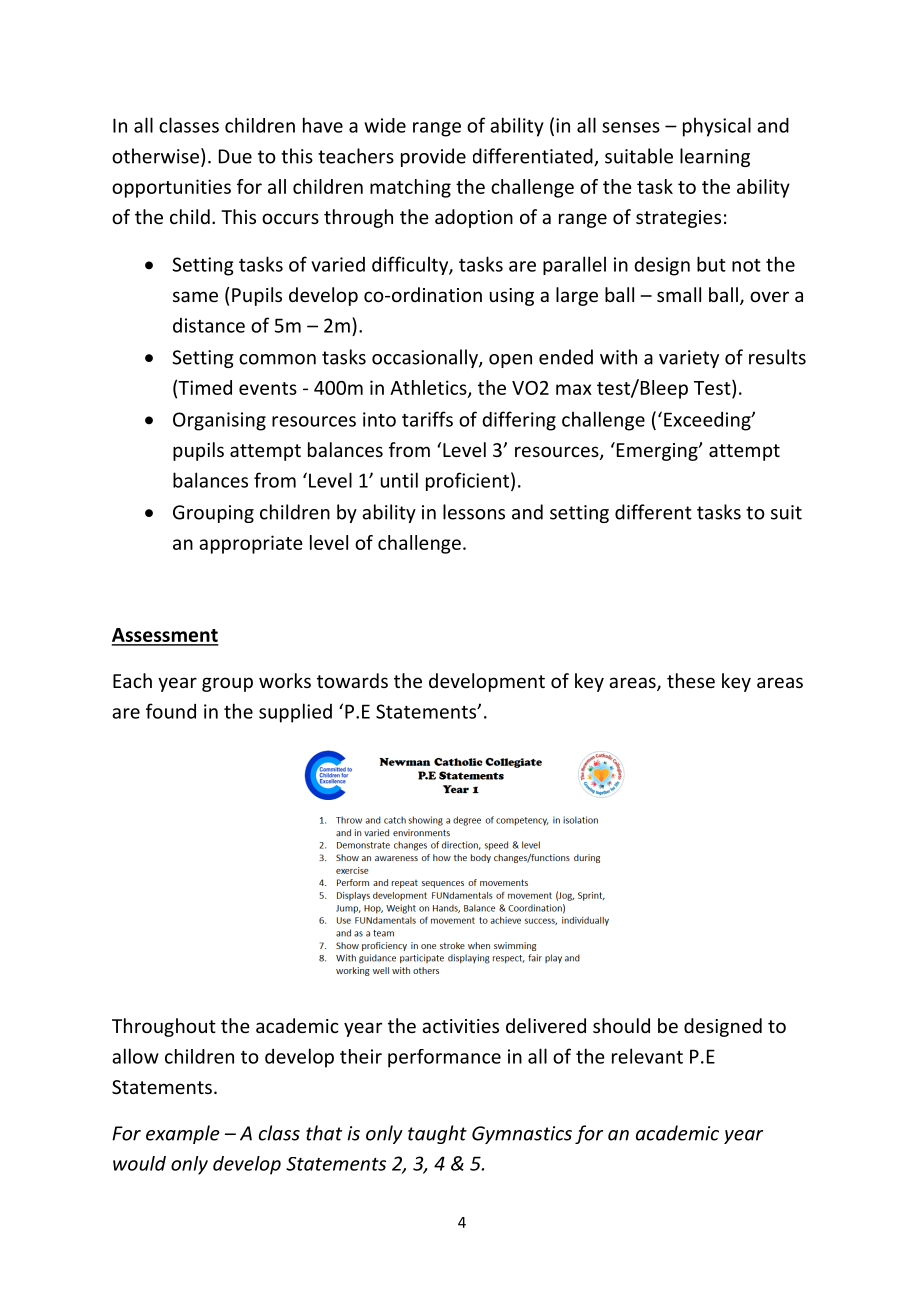 The width and height of the screenshot is (924, 1308). Describe the element at coordinates (647, 1056) in the screenshot. I see `relevant` at that location.
